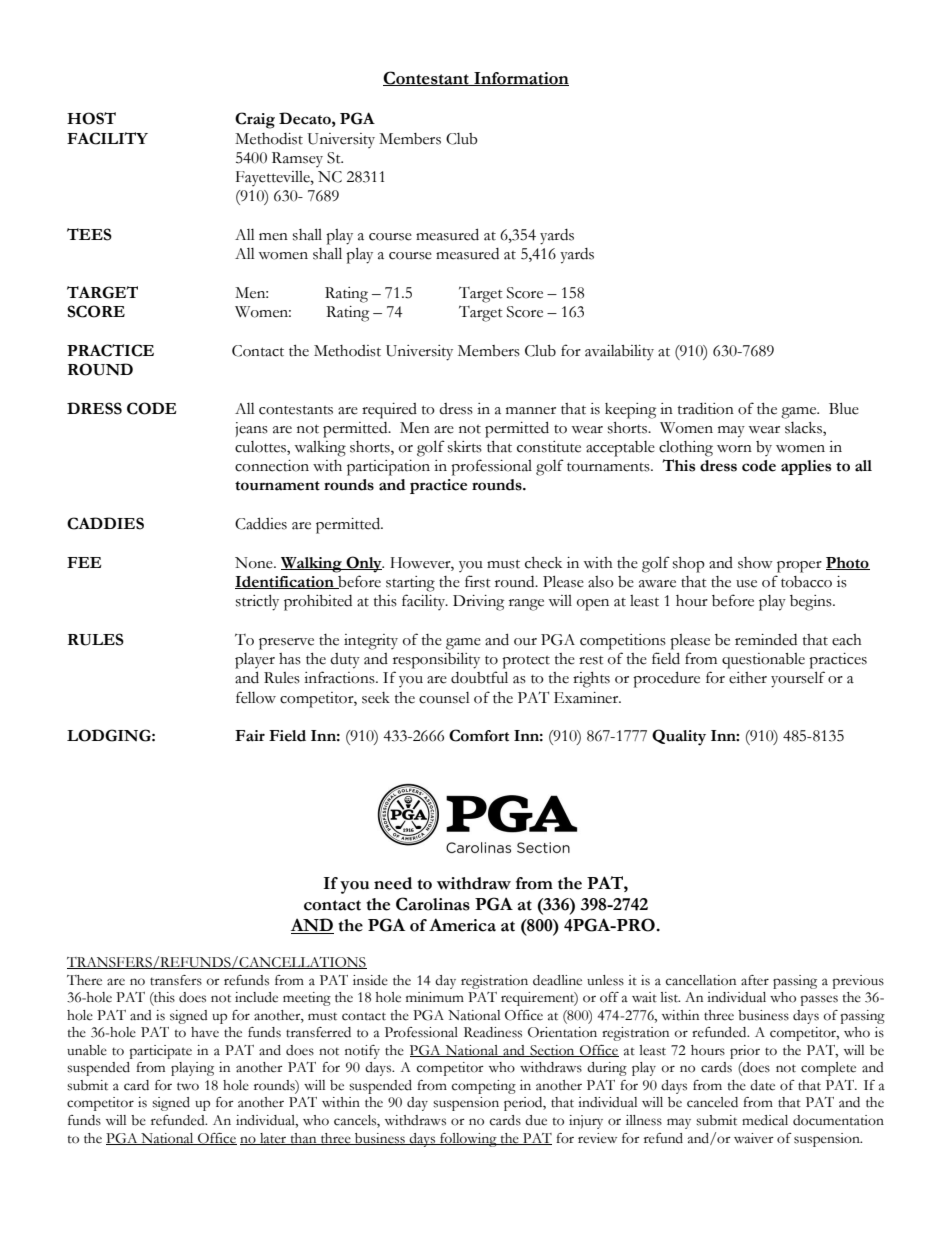  Describe the element at coordinates (188, 1086) in the screenshot. I see `two` at that location.
